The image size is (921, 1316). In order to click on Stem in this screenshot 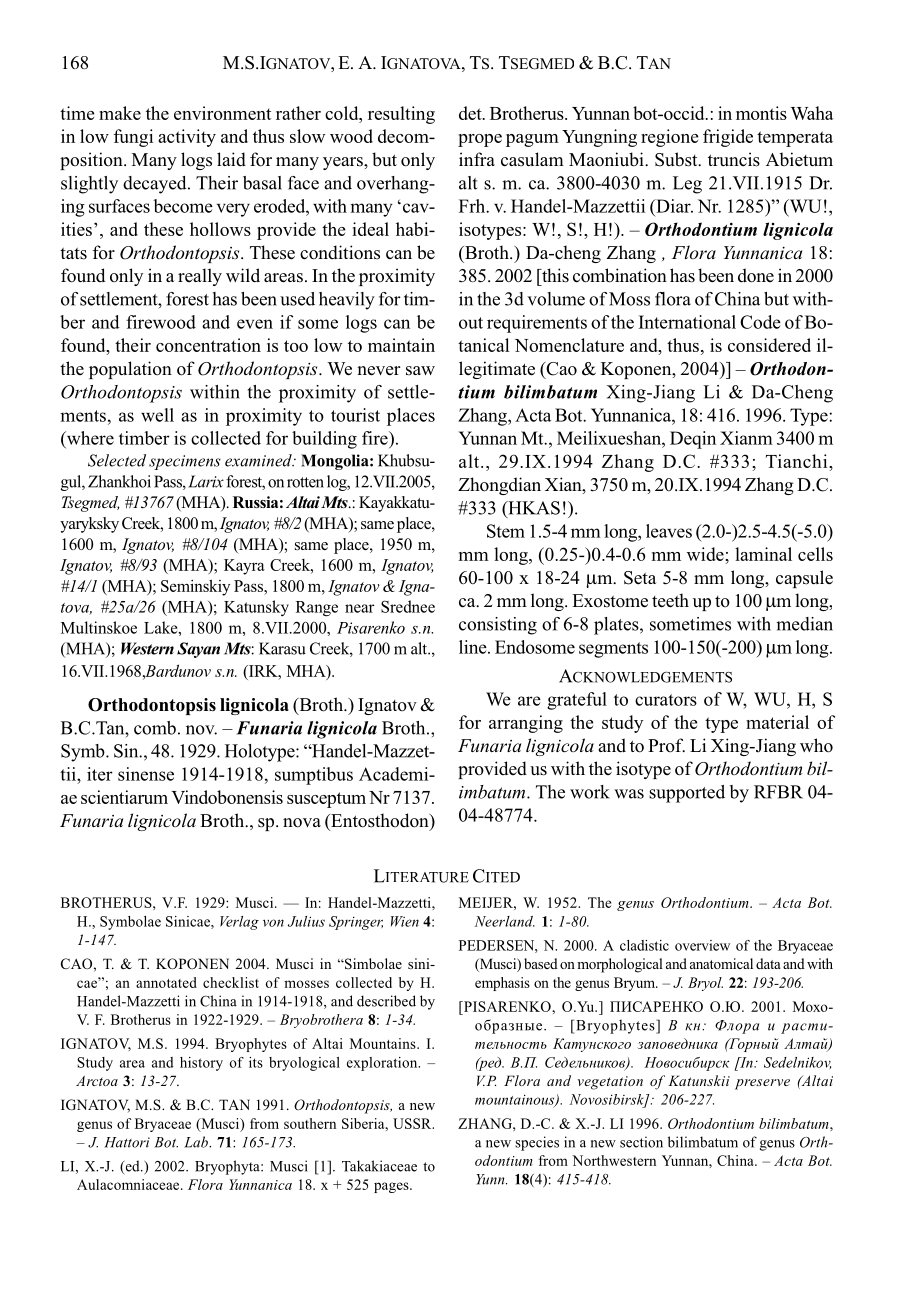, I will do `click(506, 531)`.
